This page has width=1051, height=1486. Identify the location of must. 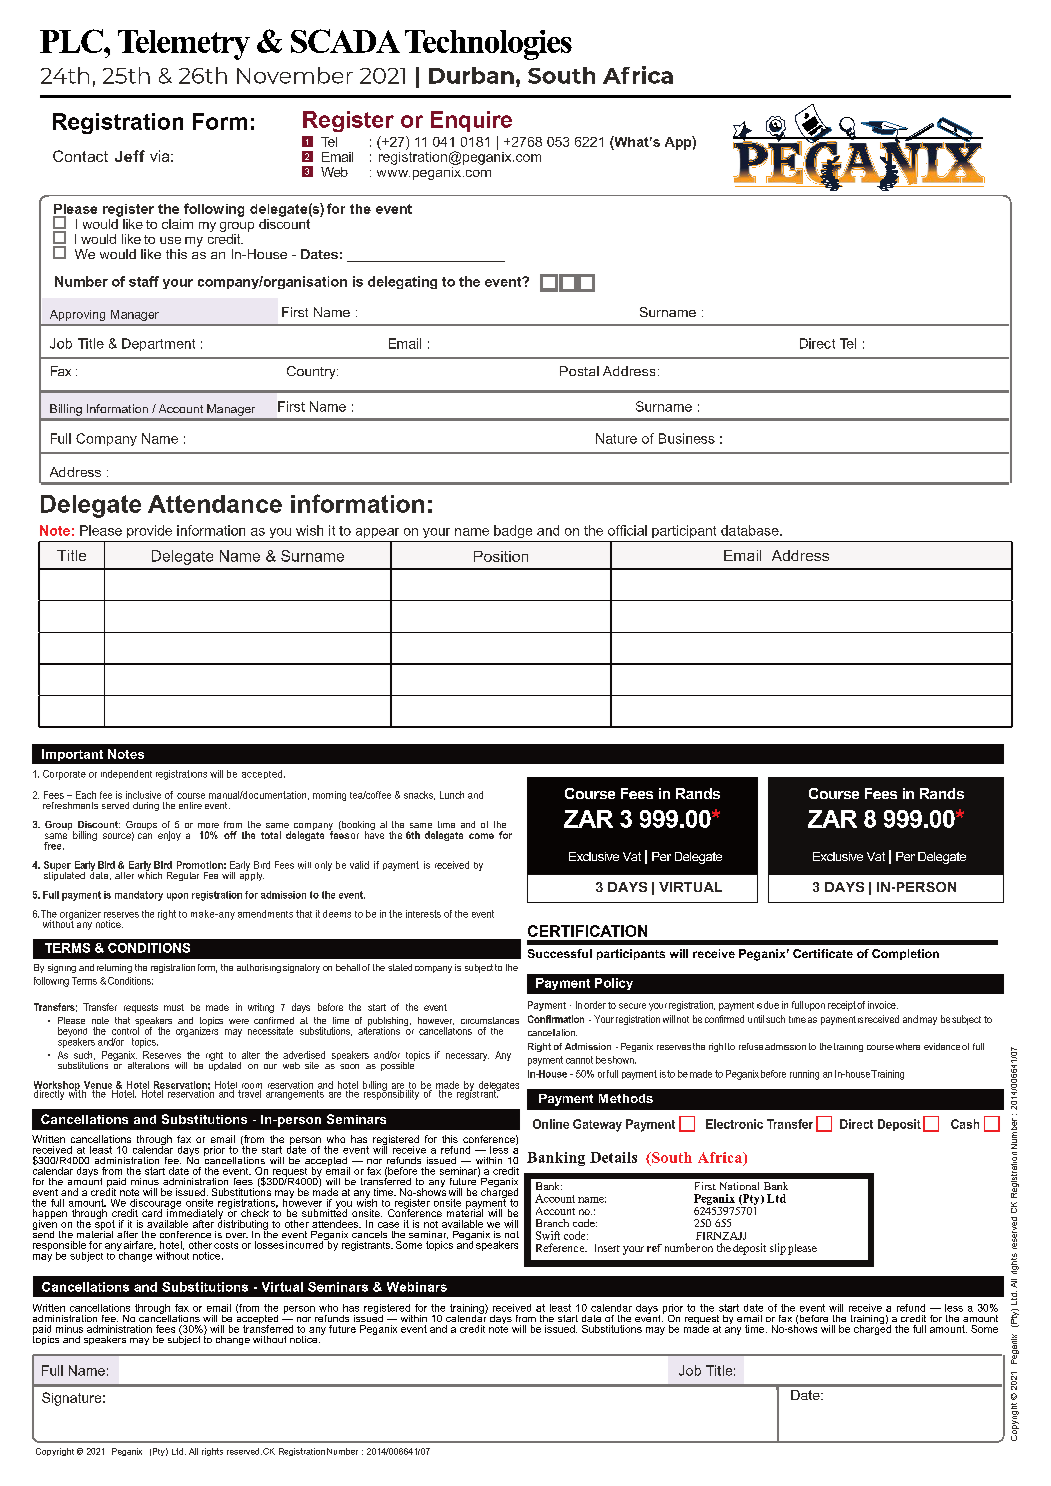
(174, 1007).
